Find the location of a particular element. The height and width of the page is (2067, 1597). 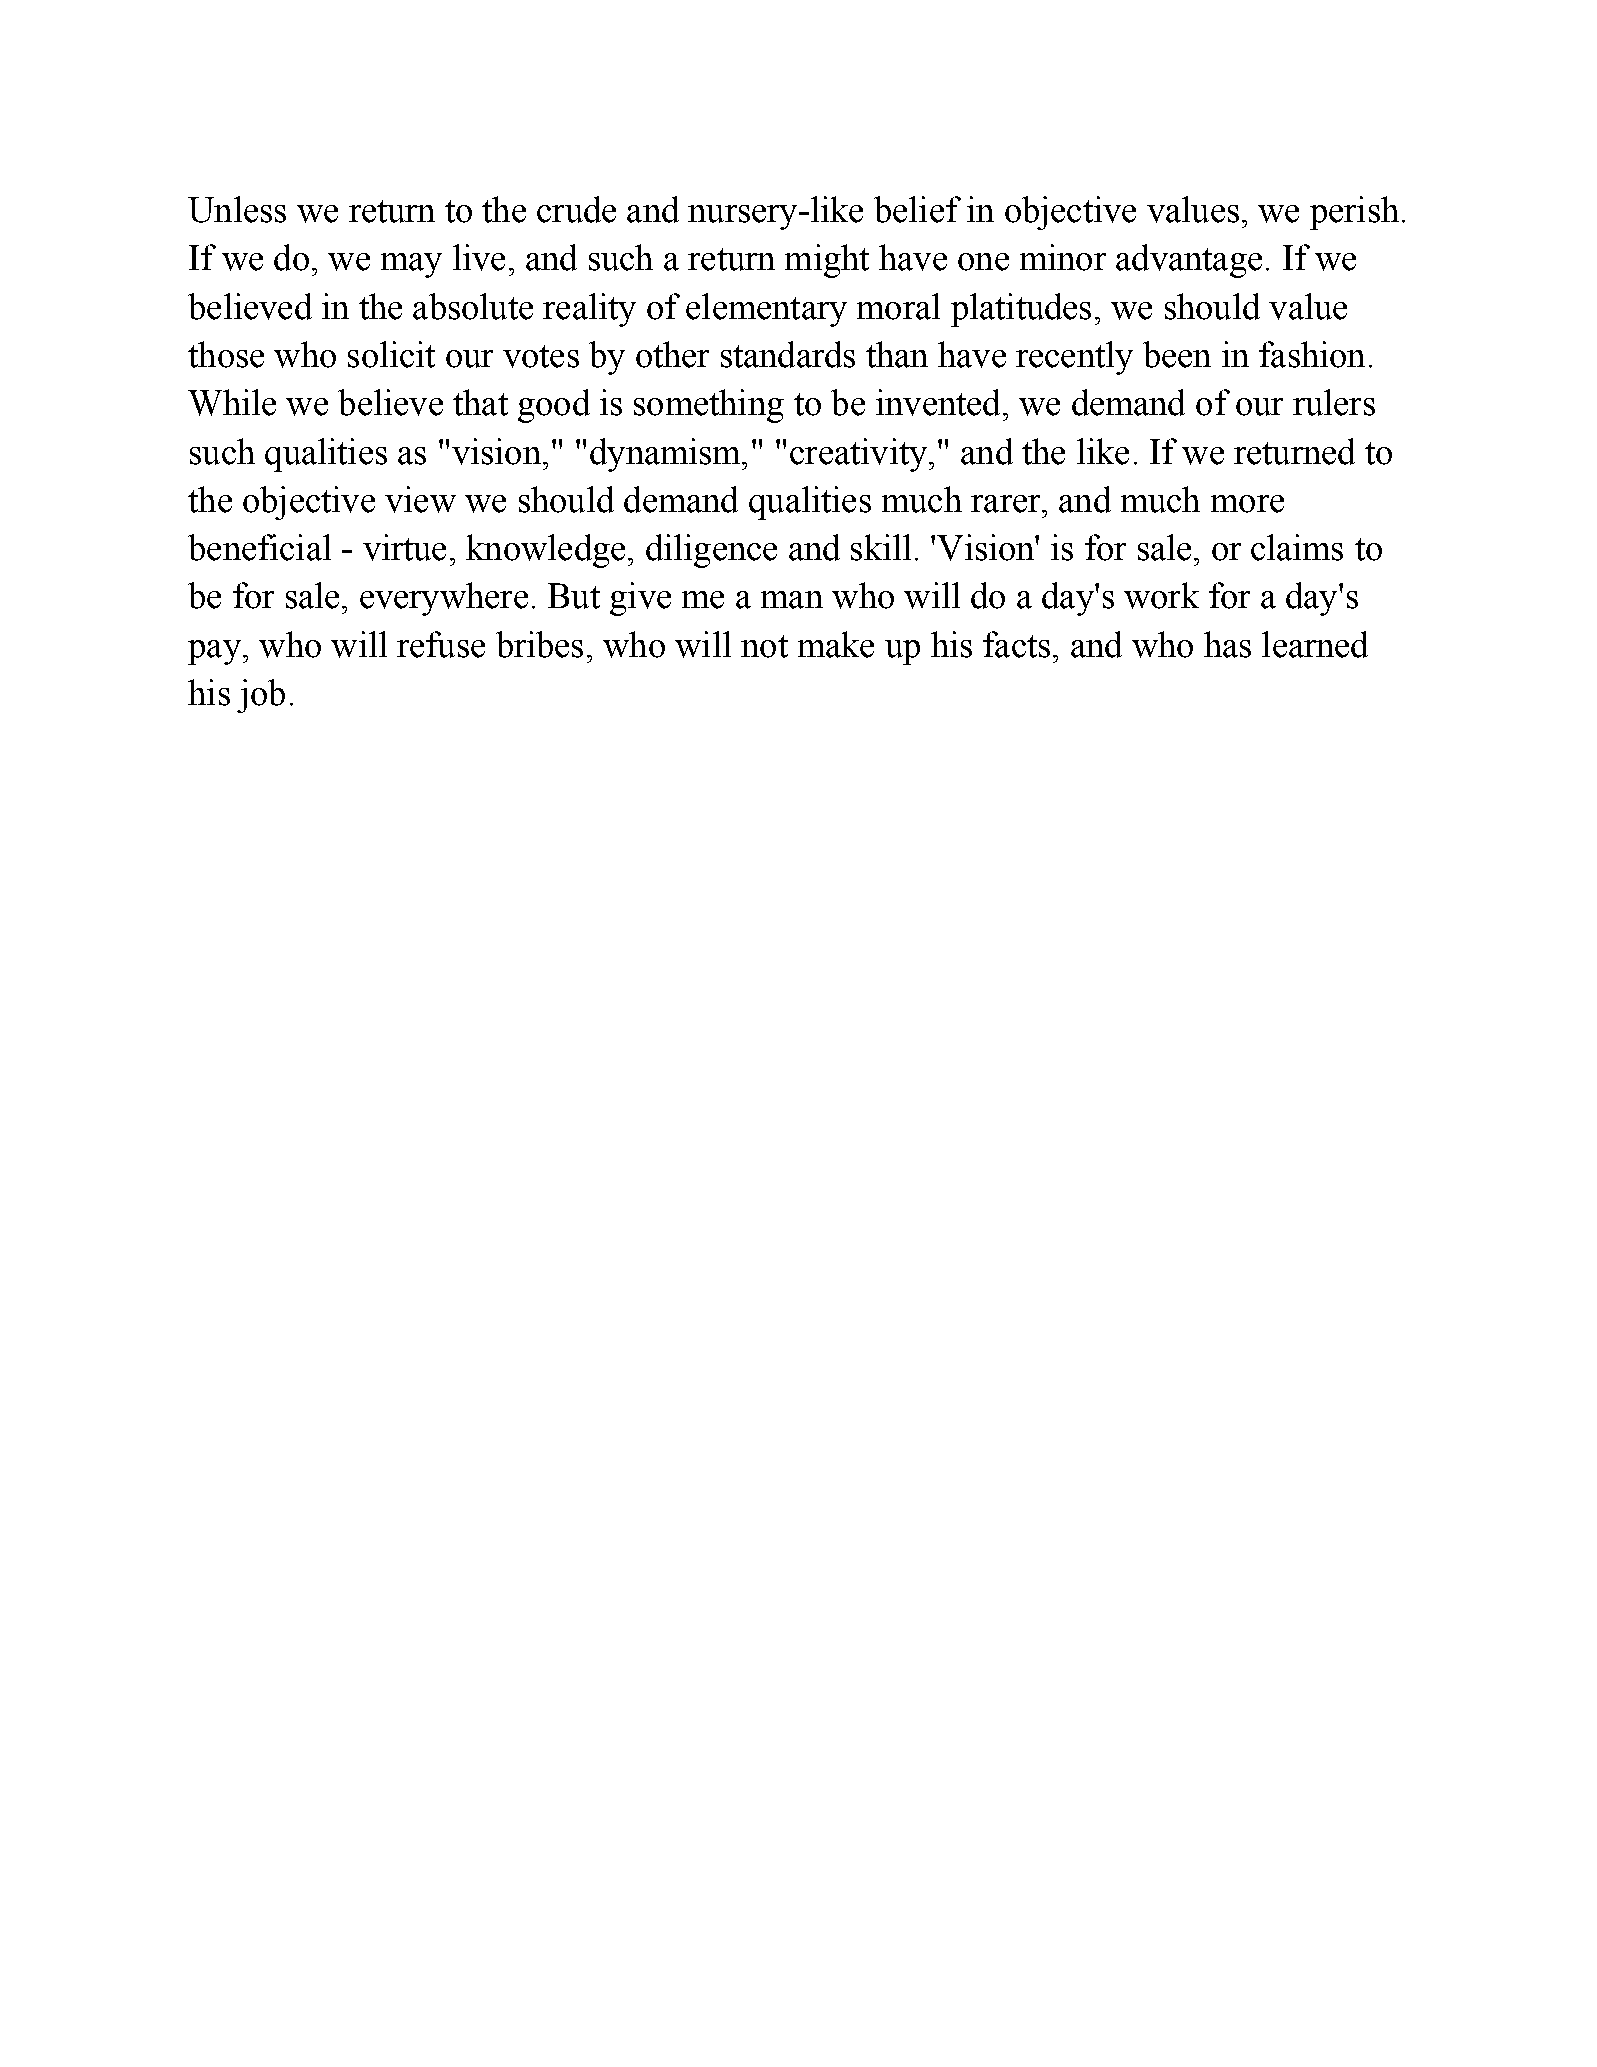

job is located at coordinates (261, 696).
